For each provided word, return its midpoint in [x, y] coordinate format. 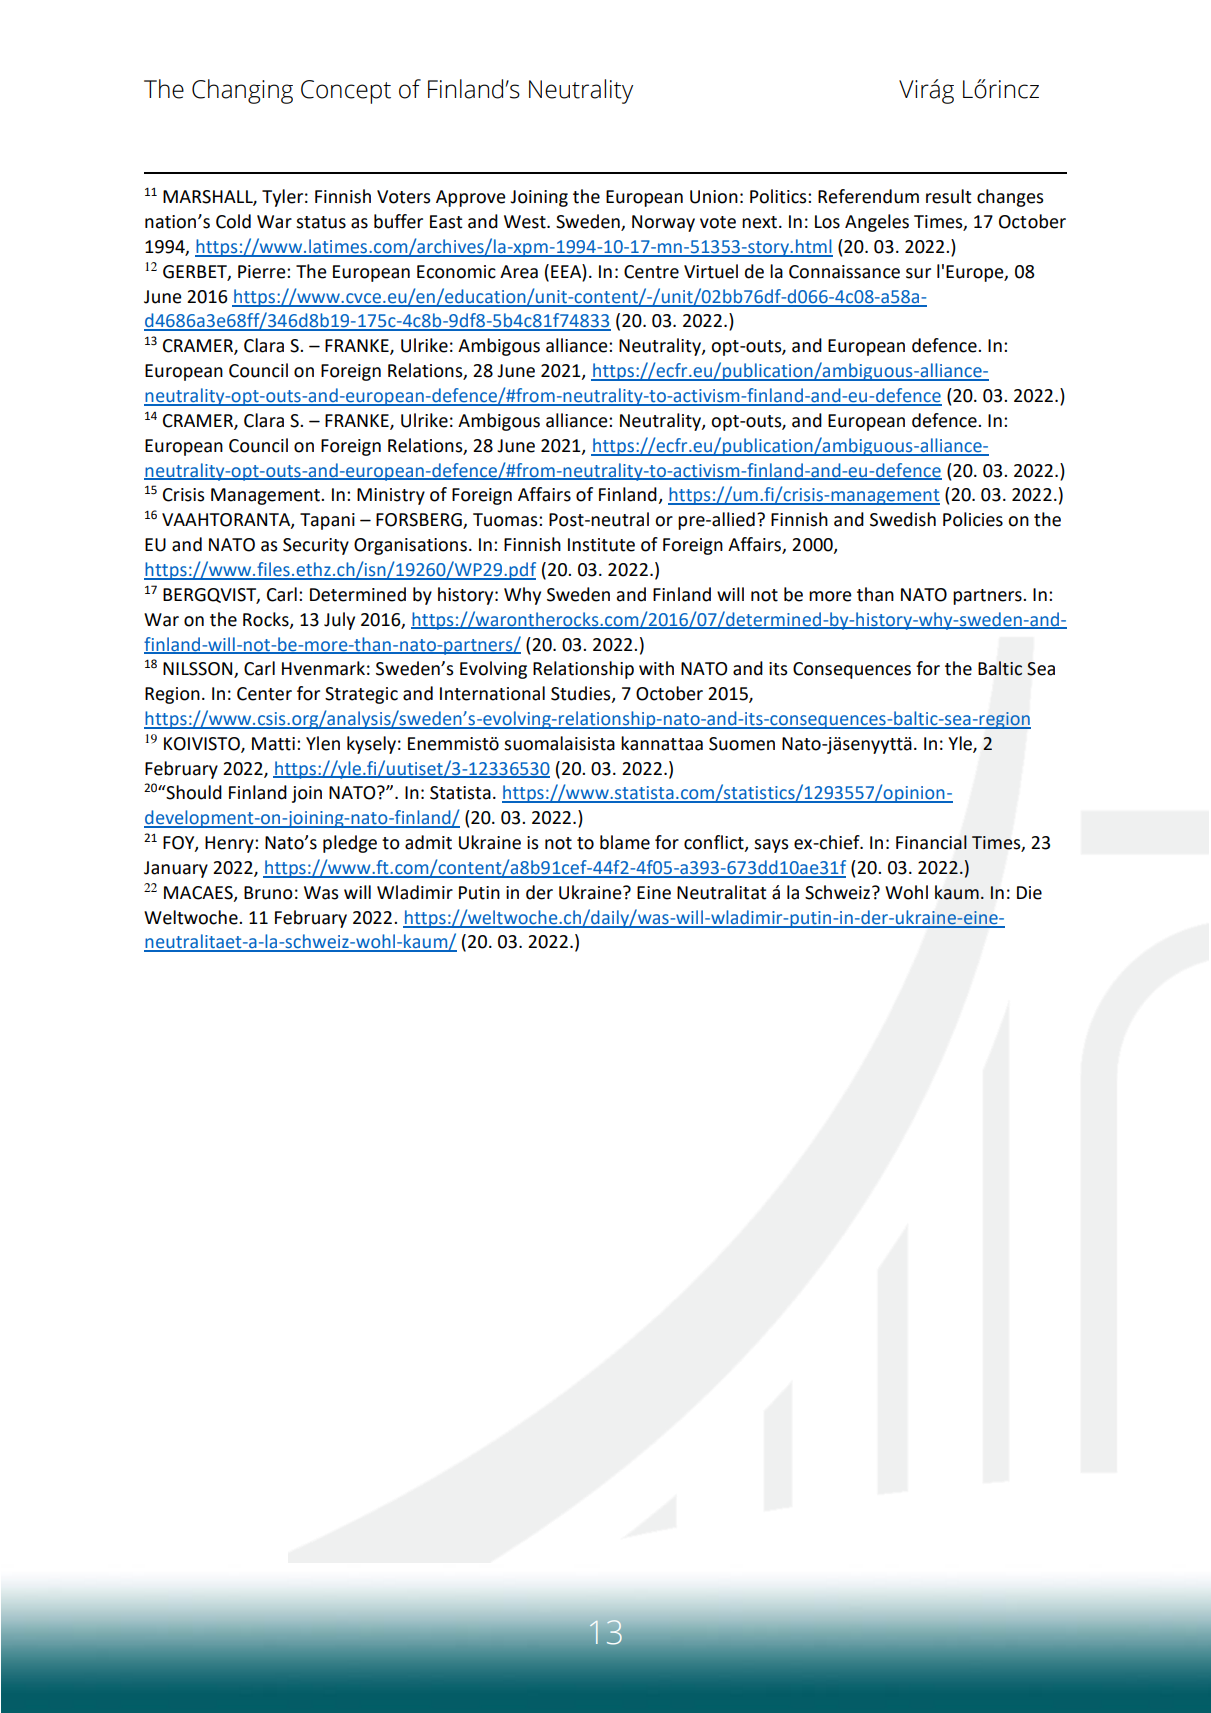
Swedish [903, 519]
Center [264, 694]
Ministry [391, 496]
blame [625, 842]
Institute [601, 545]
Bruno [268, 893]
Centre [651, 272]
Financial [931, 842]
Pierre [263, 272]
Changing [242, 91]
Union [714, 197]
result [949, 196]
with [656, 668]
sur [918, 273]
